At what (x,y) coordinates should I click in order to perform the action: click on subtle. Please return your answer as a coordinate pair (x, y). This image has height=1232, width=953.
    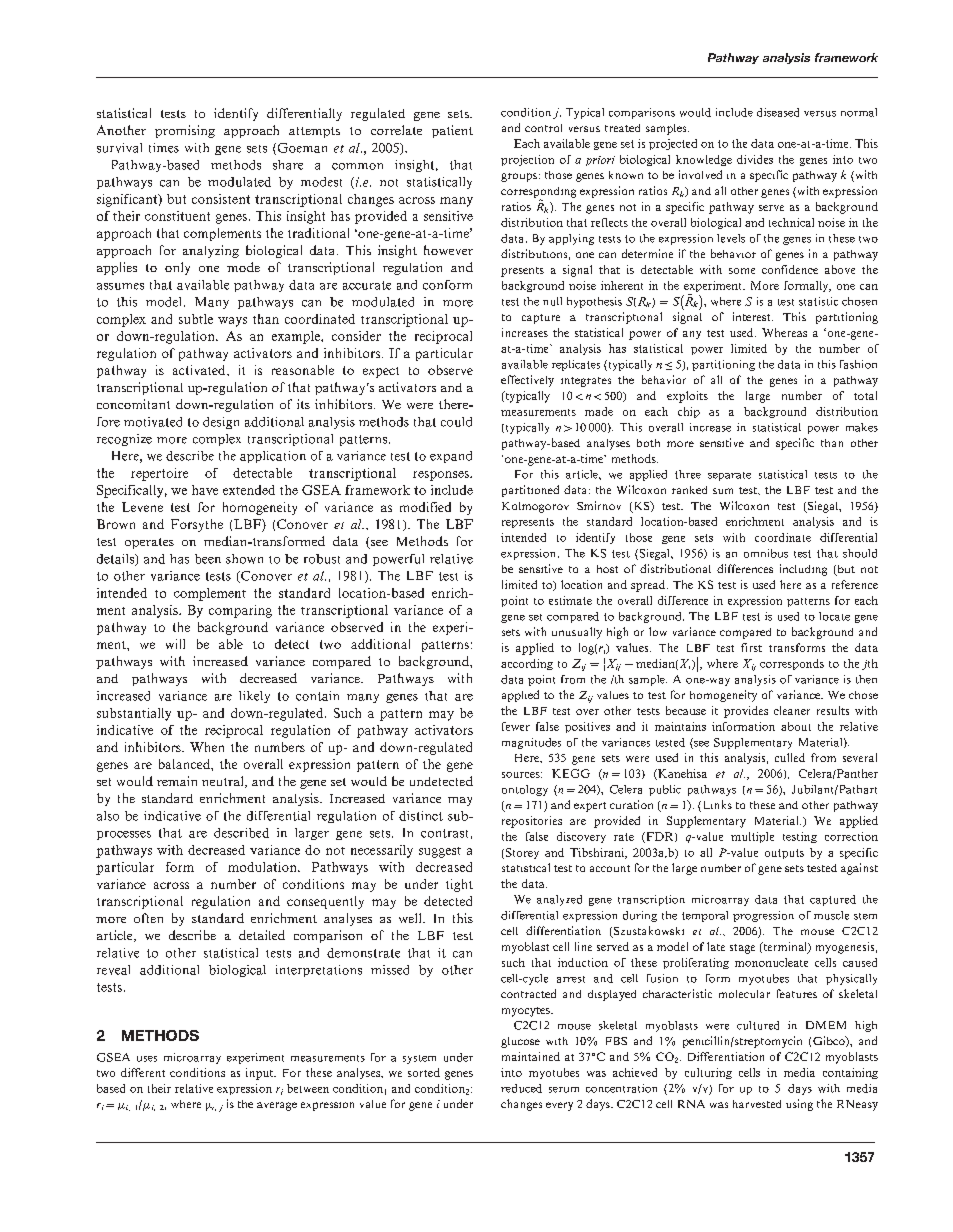
    Looking at the image, I should click on (196, 319).
